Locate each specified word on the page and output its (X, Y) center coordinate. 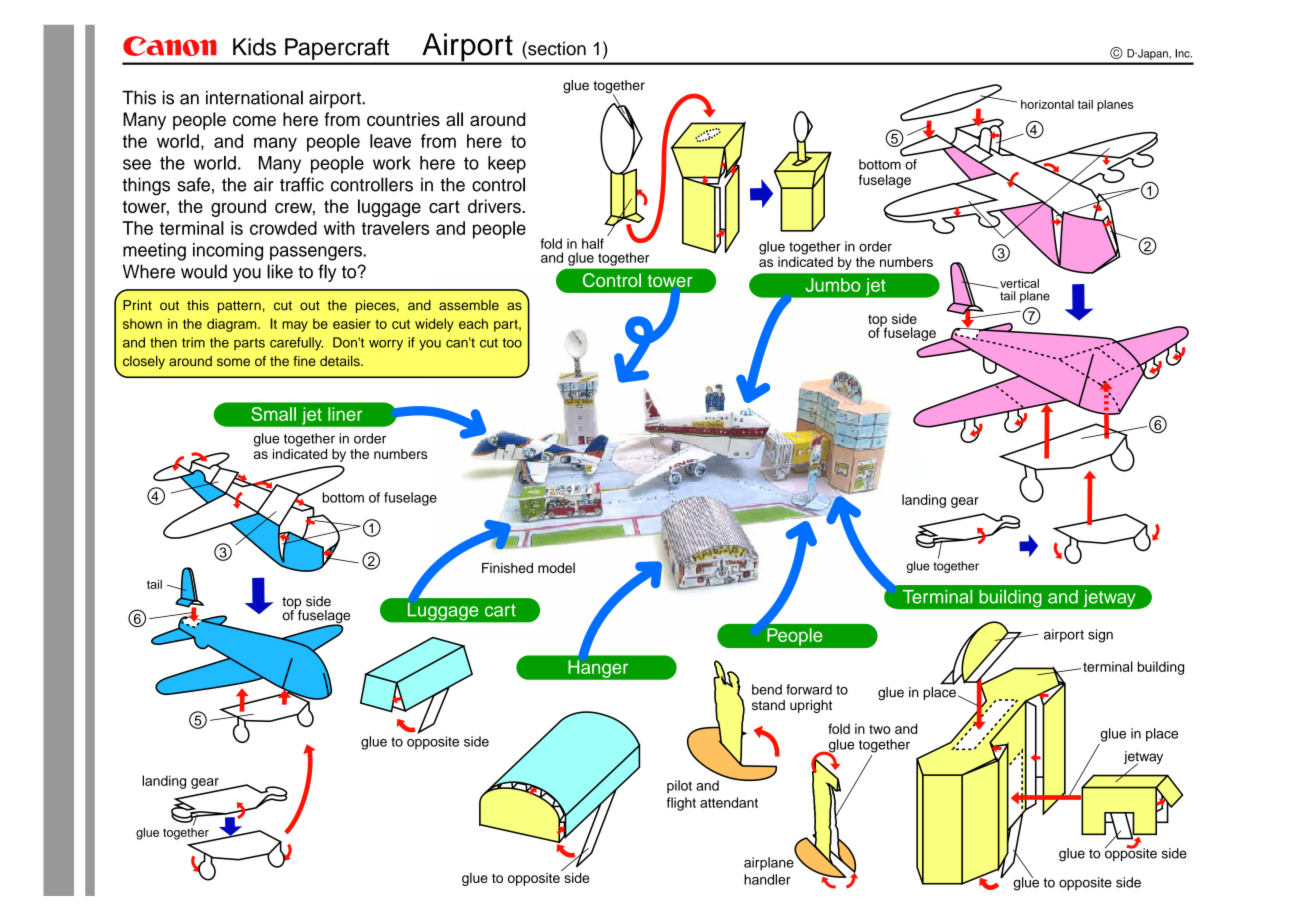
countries (403, 119)
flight (681, 804)
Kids (254, 47)
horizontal (1047, 104)
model (556, 568)
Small (273, 414)
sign (1100, 636)
